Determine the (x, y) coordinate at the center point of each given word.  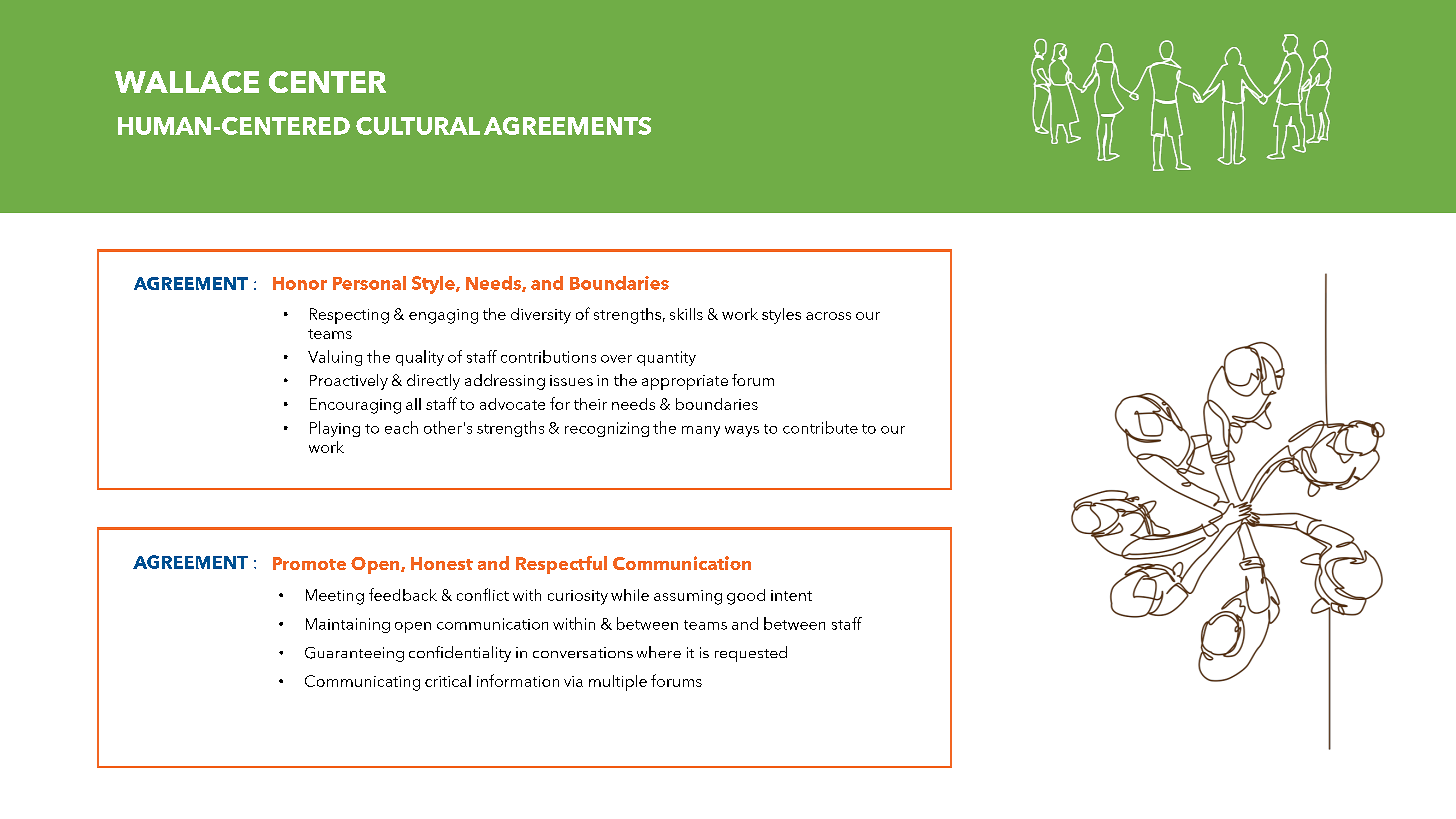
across (828, 316)
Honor (300, 283)
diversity (541, 316)
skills (686, 314)
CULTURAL (418, 126)
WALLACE (187, 82)
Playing (335, 429)
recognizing (607, 429)
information (518, 680)
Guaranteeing (354, 654)
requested (751, 654)
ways (742, 431)
